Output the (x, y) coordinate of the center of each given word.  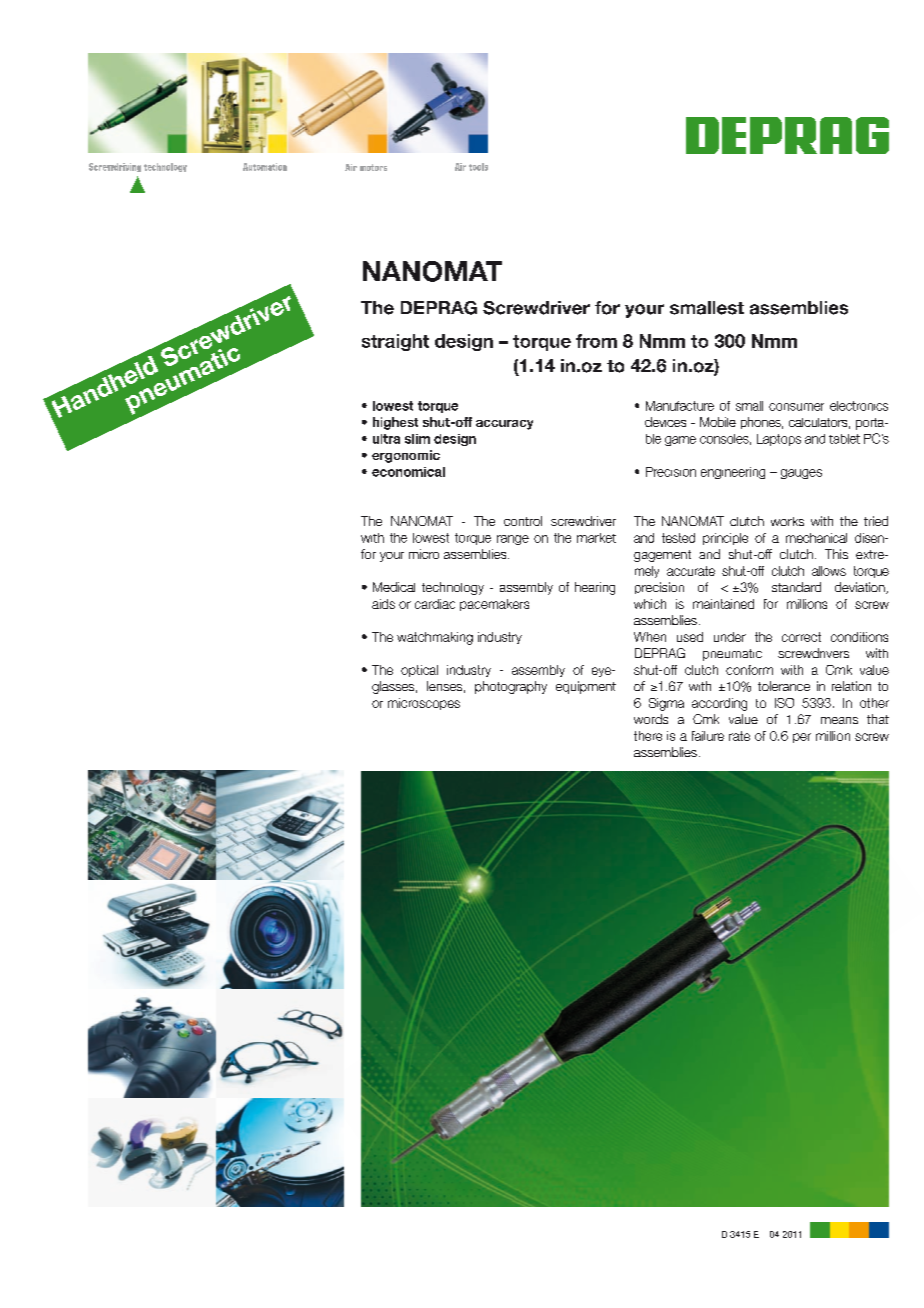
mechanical (816, 538)
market (596, 538)
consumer (796, 407)
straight (395, 342)
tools (478, 167)
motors (373, 167)
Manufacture (680, 406)
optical (419, 671)
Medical (394, 587)
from (596, 341)
